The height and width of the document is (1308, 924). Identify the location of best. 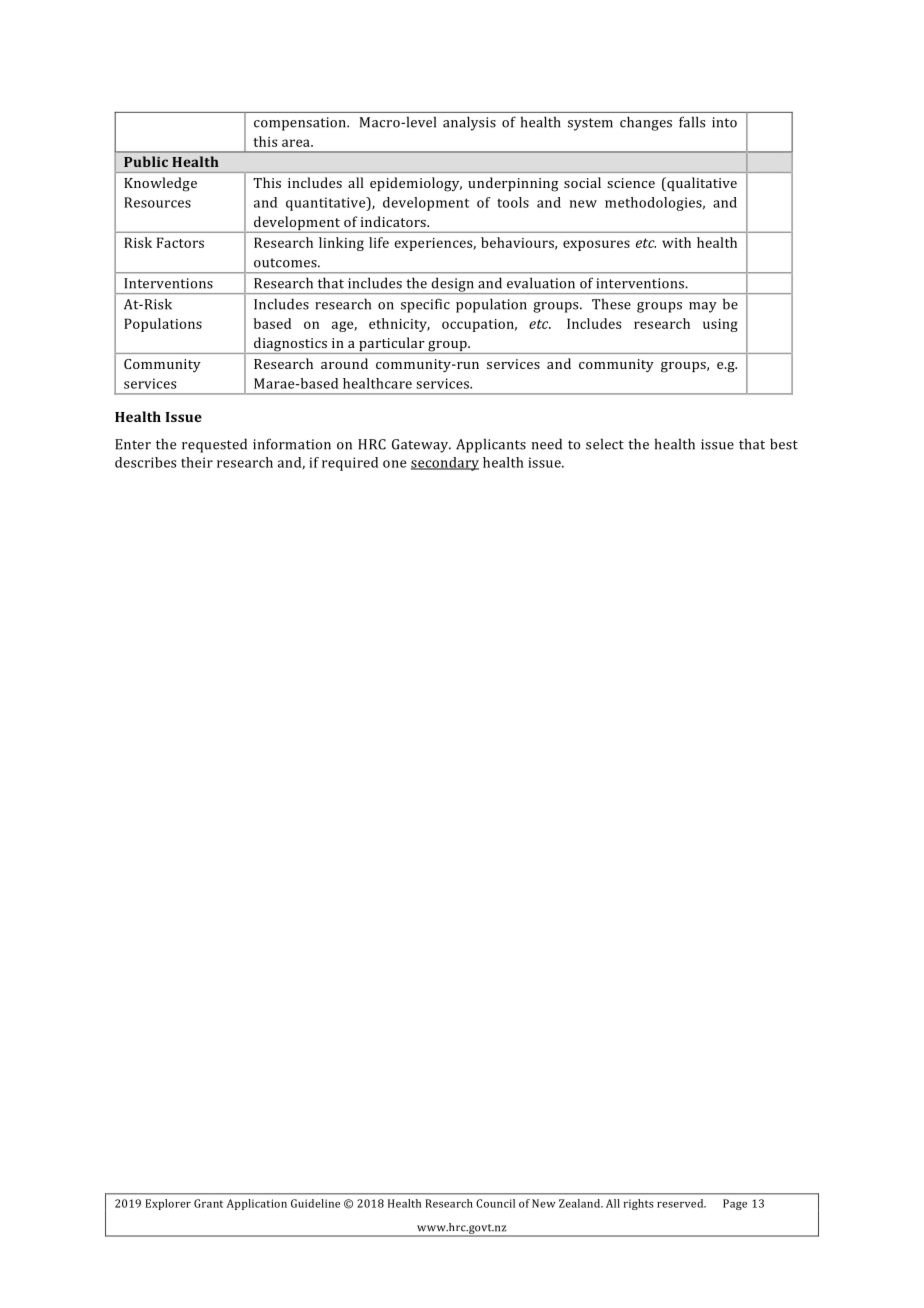
(784, 444).
